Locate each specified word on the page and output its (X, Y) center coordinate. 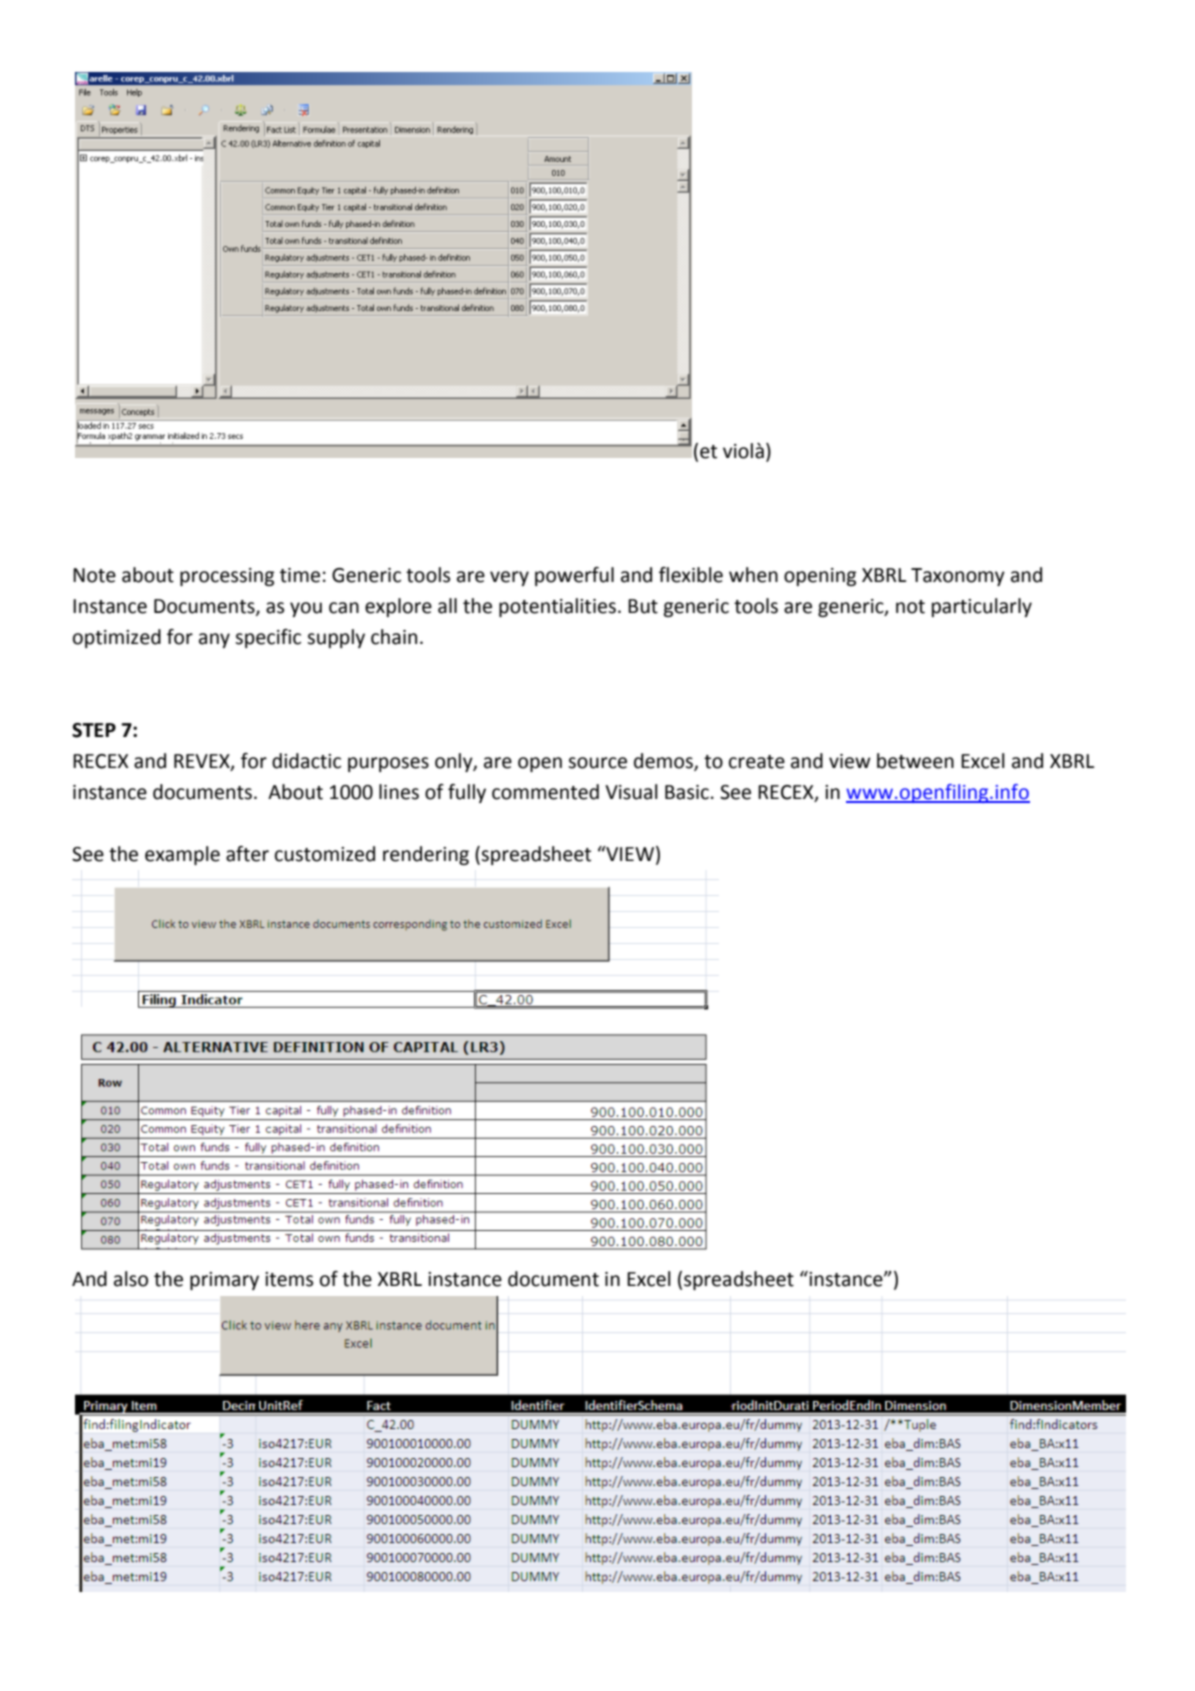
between (915, 761)
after (247, 854)
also (131, 1279)
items (289, 1279)
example (182, 855)
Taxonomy (958, 577)
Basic (687, 792)
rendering (426, 855)
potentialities (557, 607)
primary (224, 1281)
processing (227, 577)
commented (545, 792)
